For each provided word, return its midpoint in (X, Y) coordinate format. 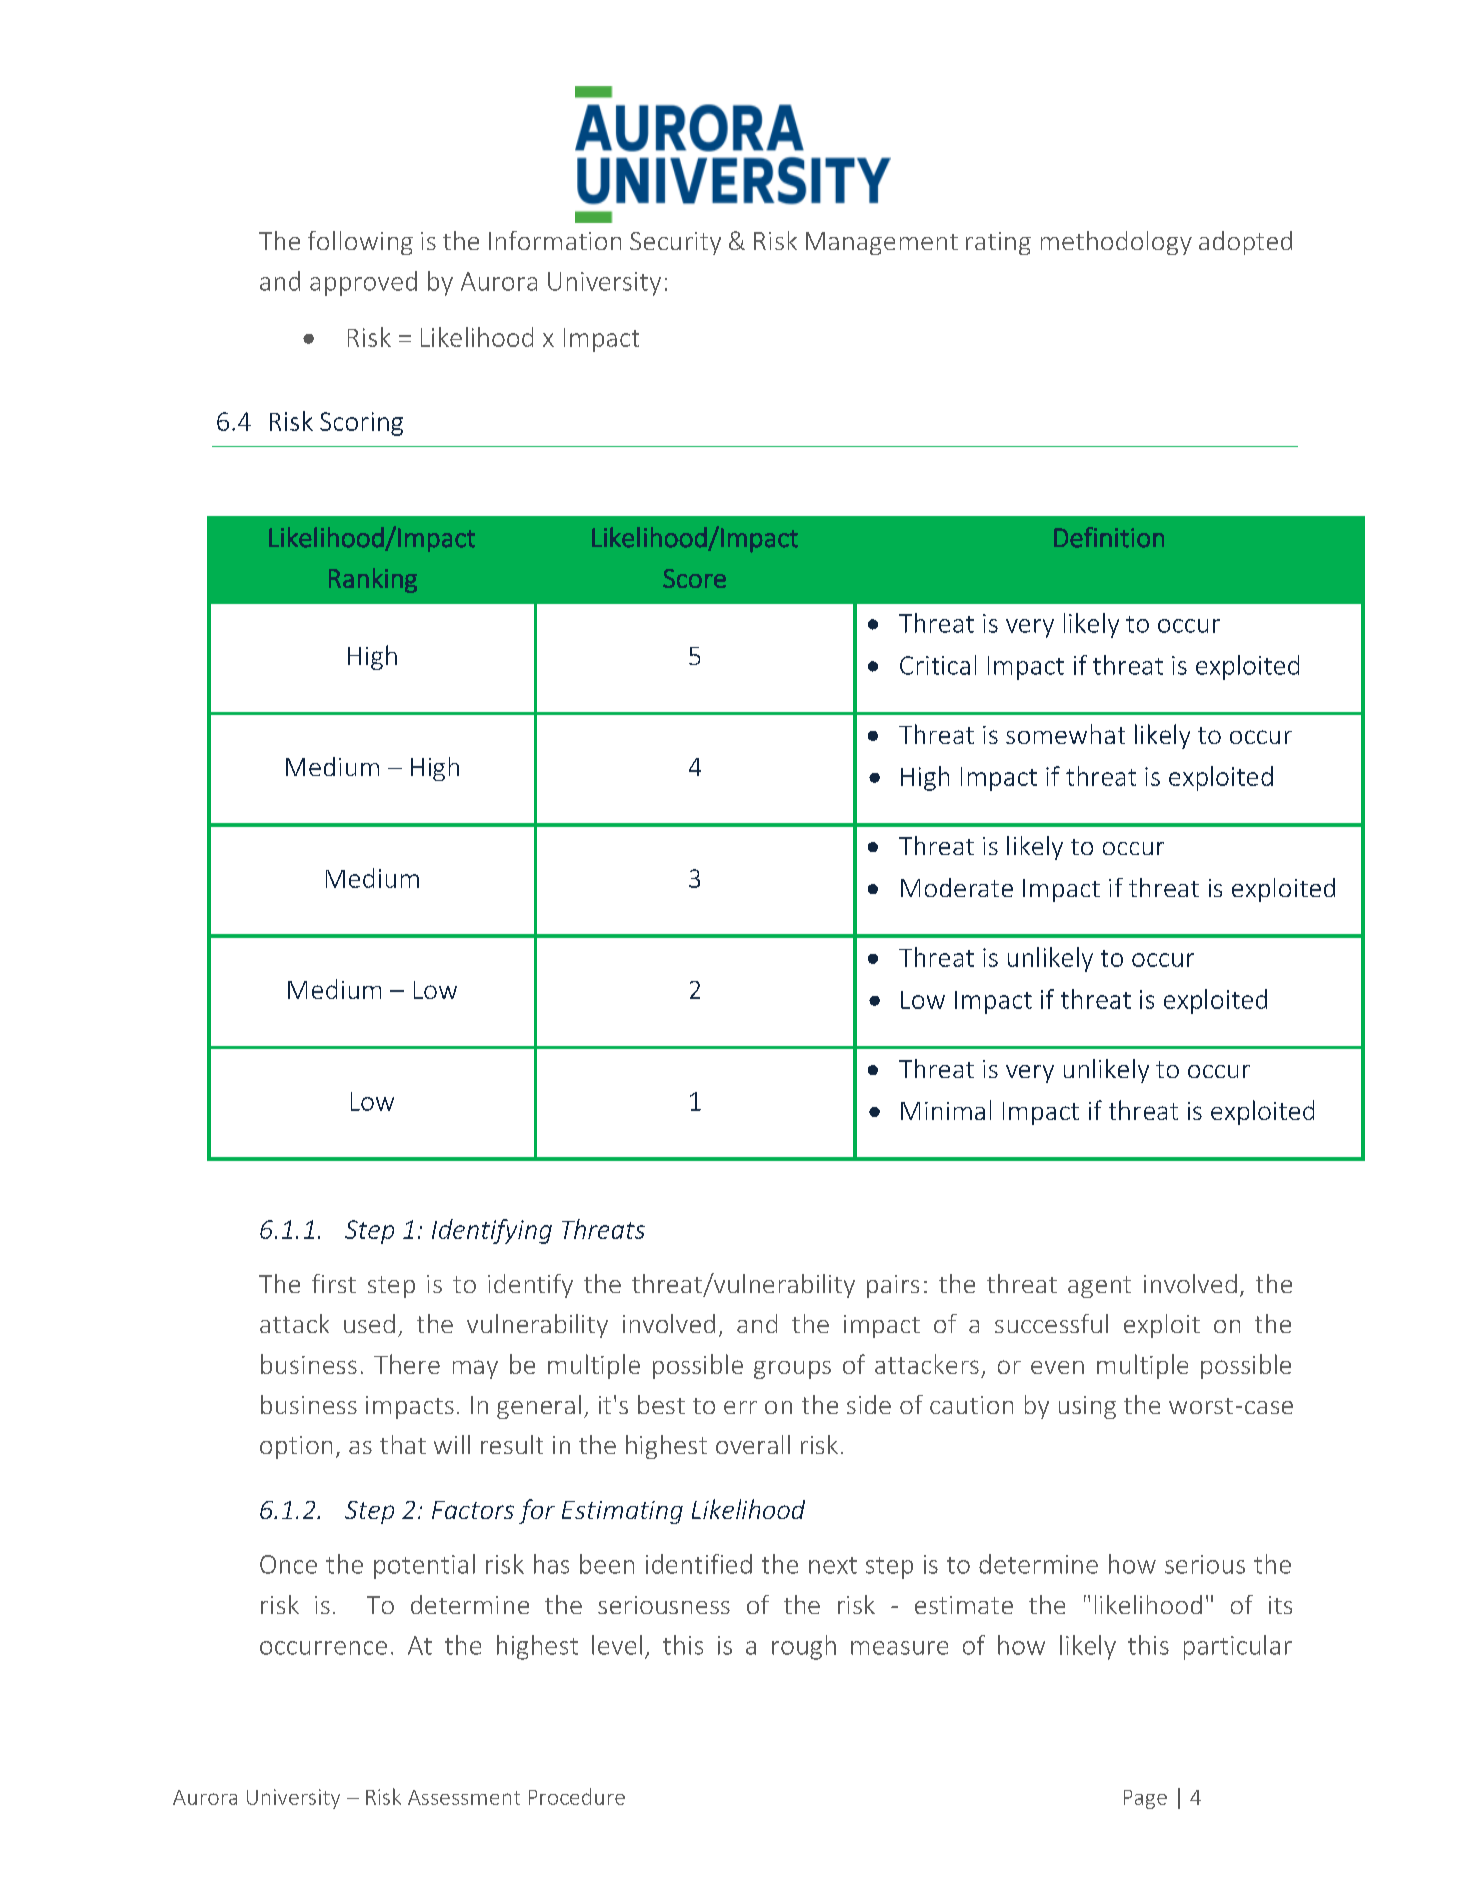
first (334, 1283)
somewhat (1065, 734)
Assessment (464, 1797)
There (407, 1364)
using (1087, 1407)
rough (804, 1647)
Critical (938, 665)
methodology (1116, 243)
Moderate (957, 887)
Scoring (361, 424)
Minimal (946, 1110)
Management (882, 243)
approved (363, 283)
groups (792, 1370)
